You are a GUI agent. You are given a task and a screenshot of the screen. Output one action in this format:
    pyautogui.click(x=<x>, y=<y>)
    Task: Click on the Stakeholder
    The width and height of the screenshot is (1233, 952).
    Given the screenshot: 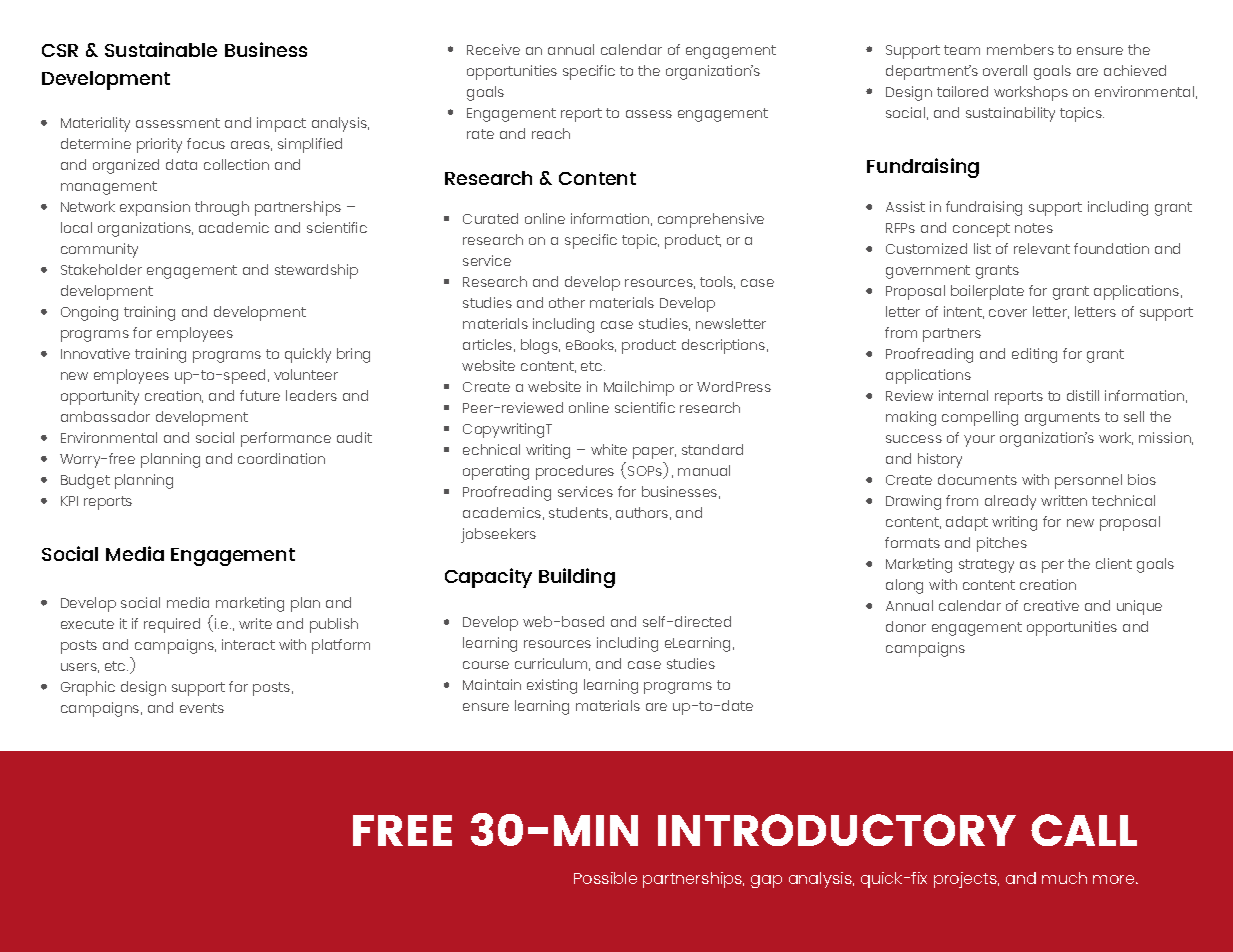 What is the action you would take?
    pyautogui.click(x=101, y=269)
